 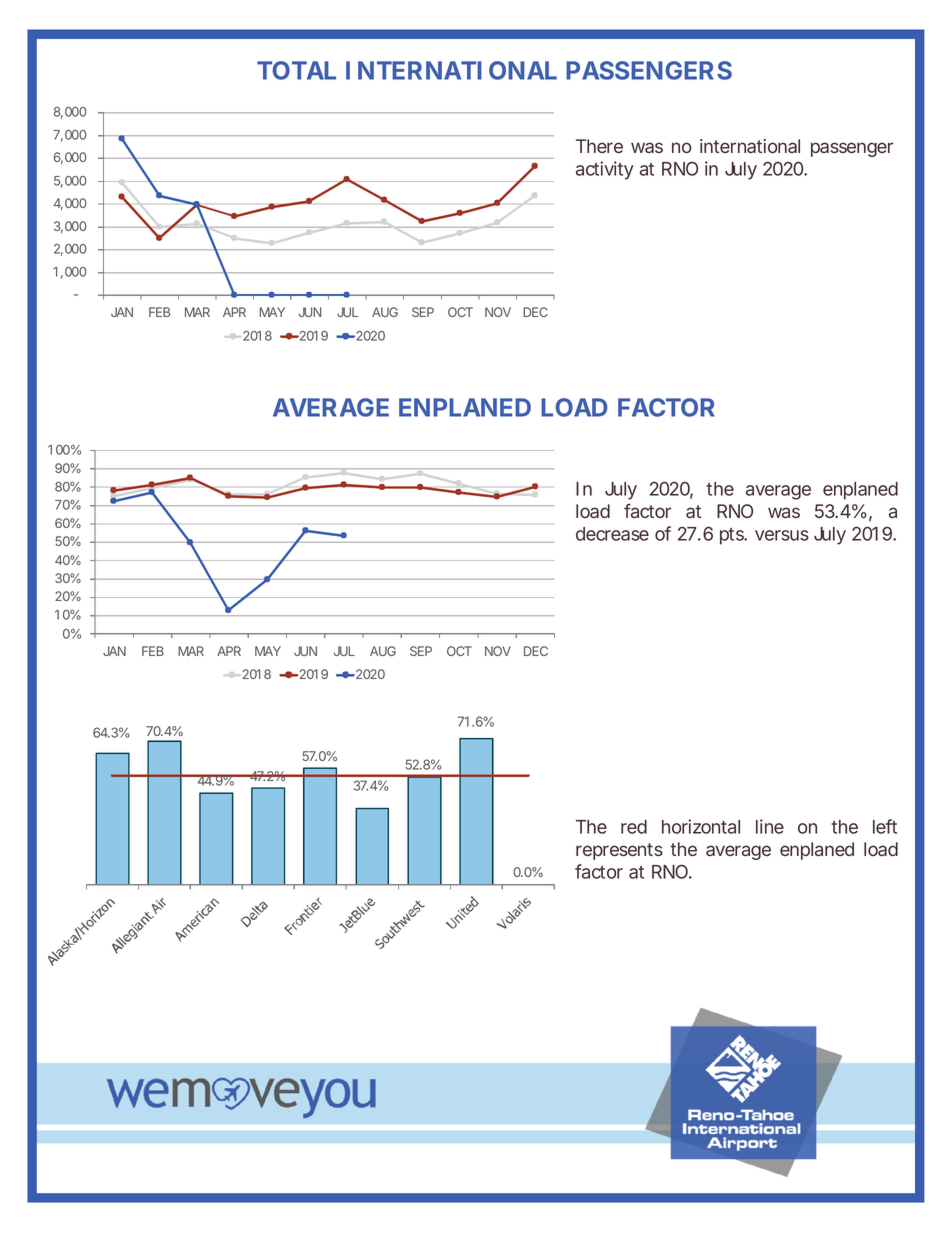 I want to click on TOTAL, so click(x=296, y=70).
